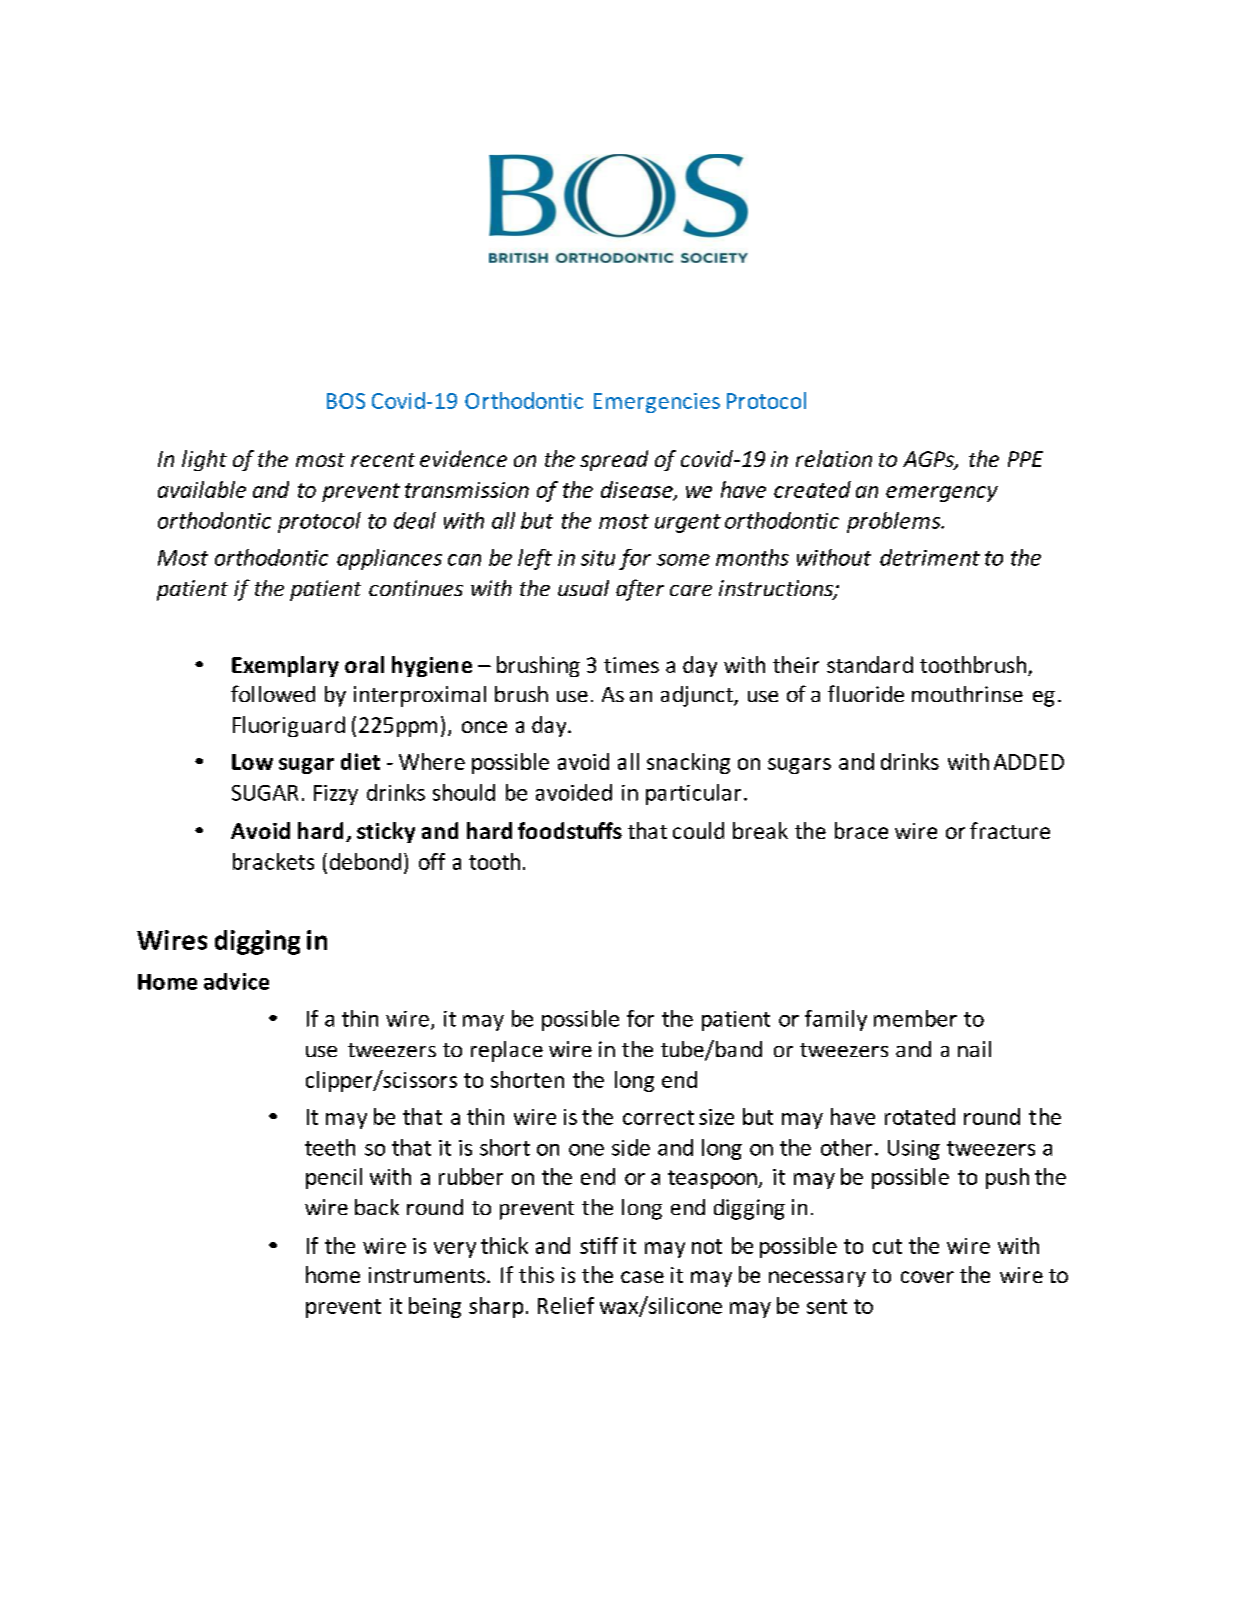 This image has width=1253, height=1621. Describe the element at coordinates (861, 830) in the image. I see `brace` at that location.
